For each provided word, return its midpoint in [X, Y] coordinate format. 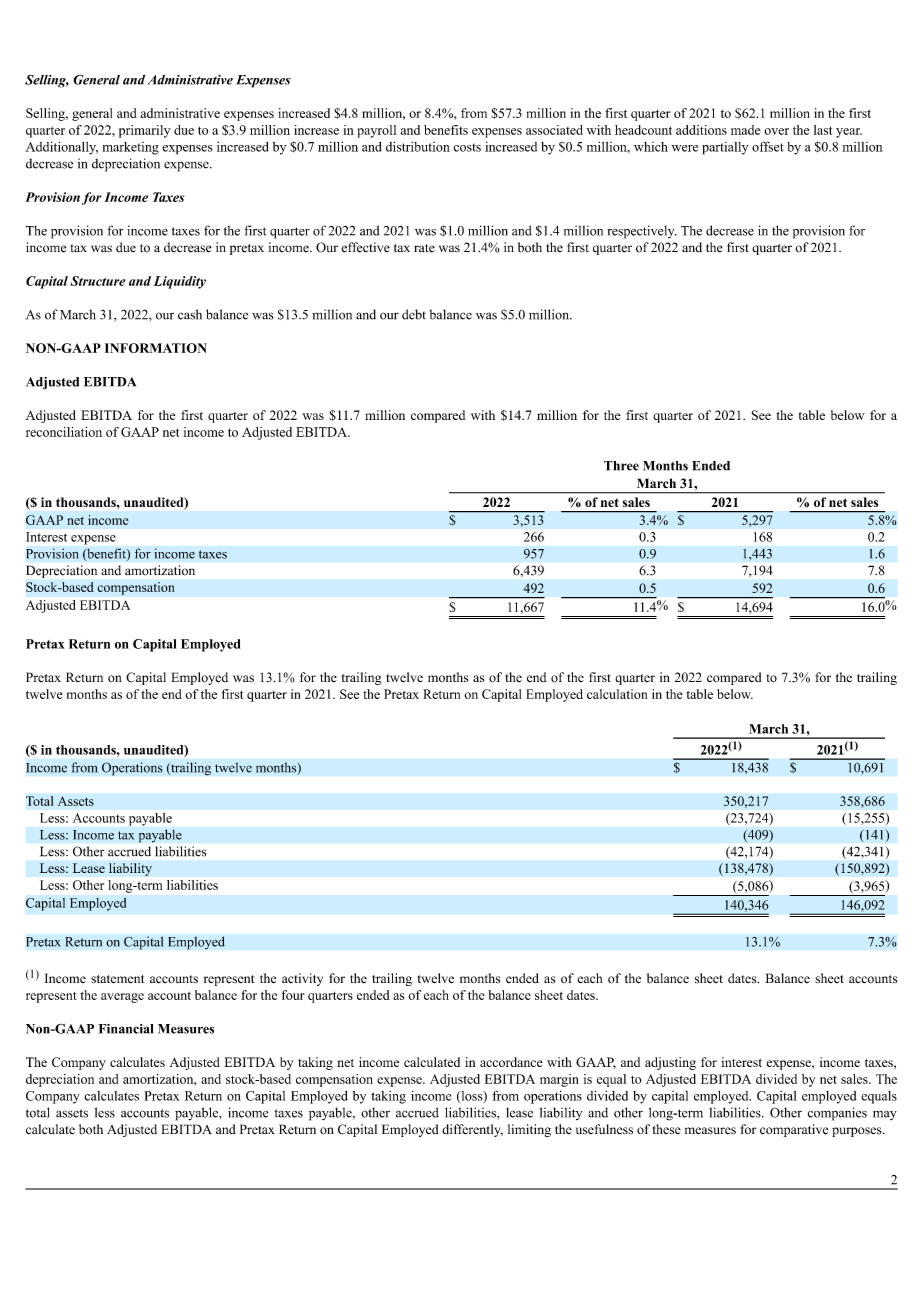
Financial [126, 1029]
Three [621, 466]
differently [472, 1130]
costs [467, 147]
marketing [130, 148]
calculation [617, 694]
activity [302, 979]
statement [117, 979]
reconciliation [64, 432]
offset [768, 146]
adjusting [670, 1063]
